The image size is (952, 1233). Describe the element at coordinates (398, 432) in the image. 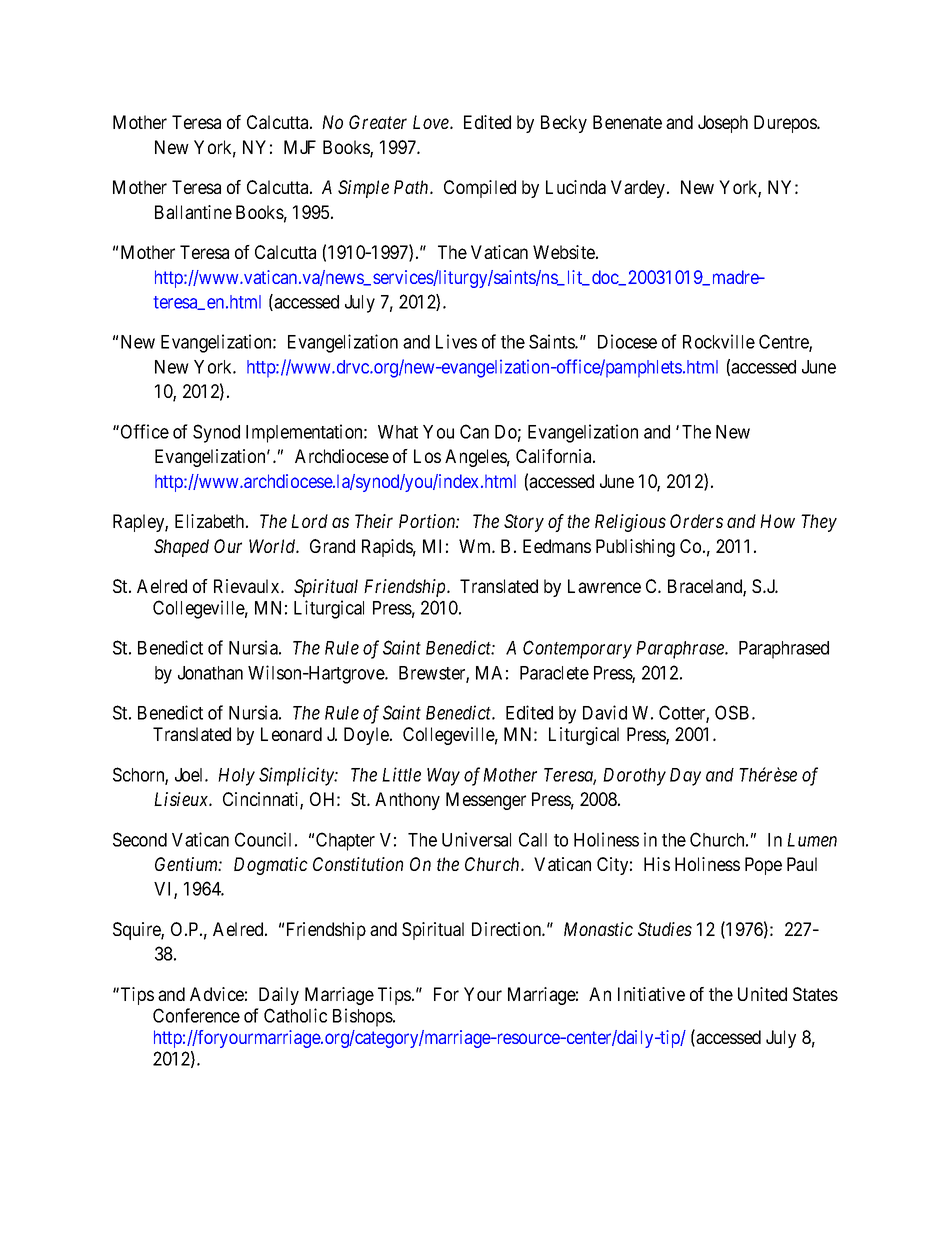

I see `What` at that location.
